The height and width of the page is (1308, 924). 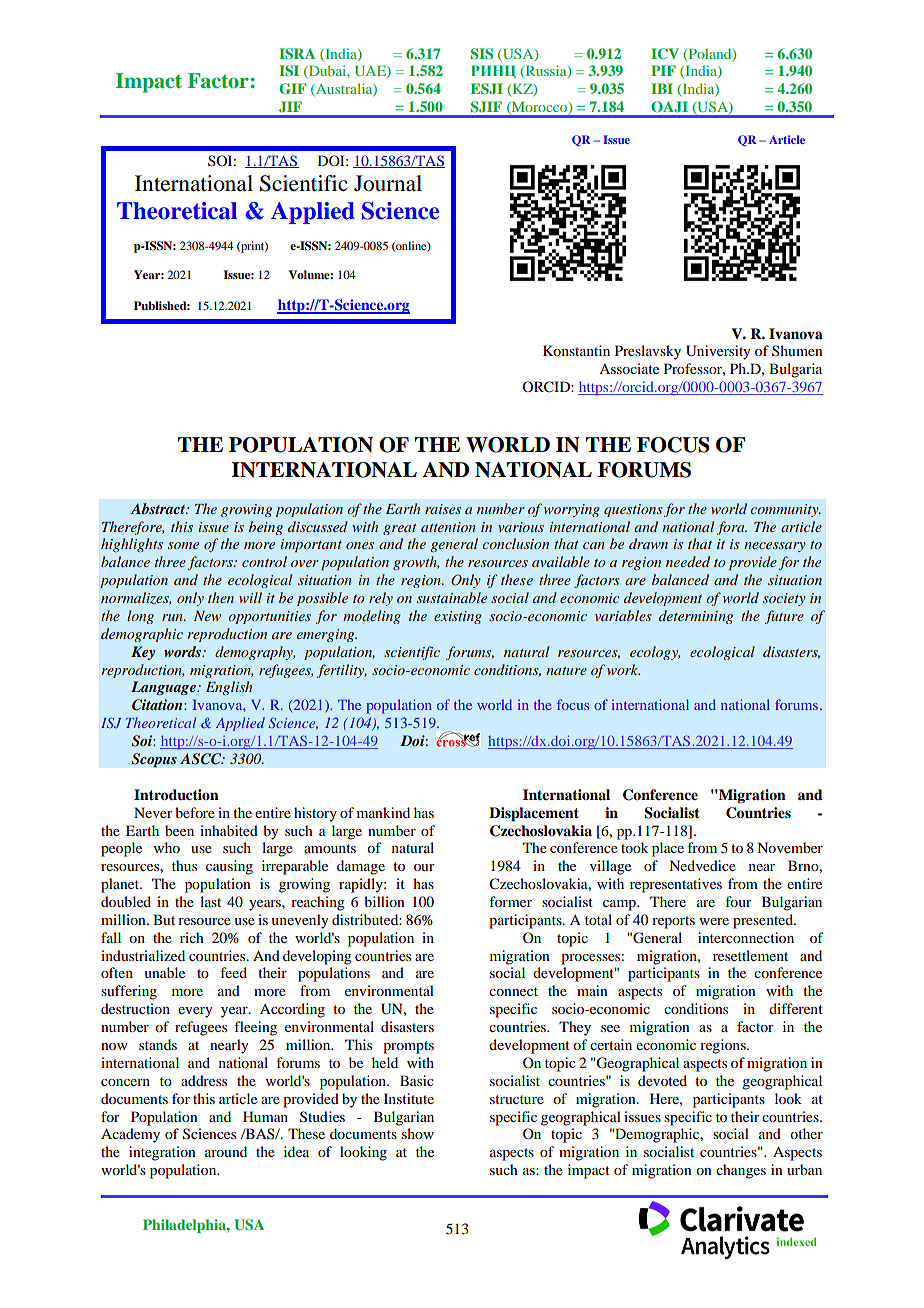 I want to click on mankind, so click(x=383, y=812).
